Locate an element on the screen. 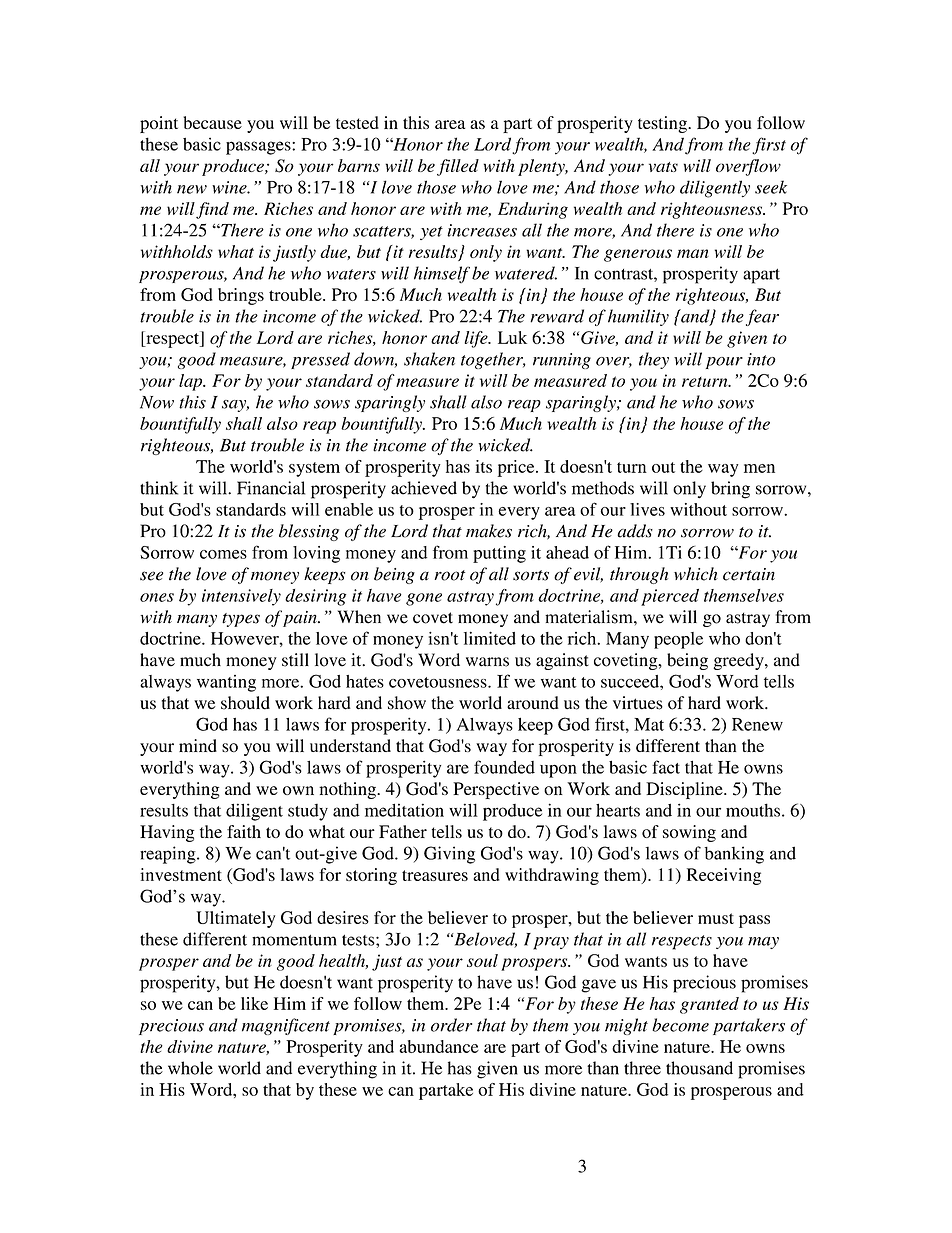  pour is located at coordinates (724, 363).
